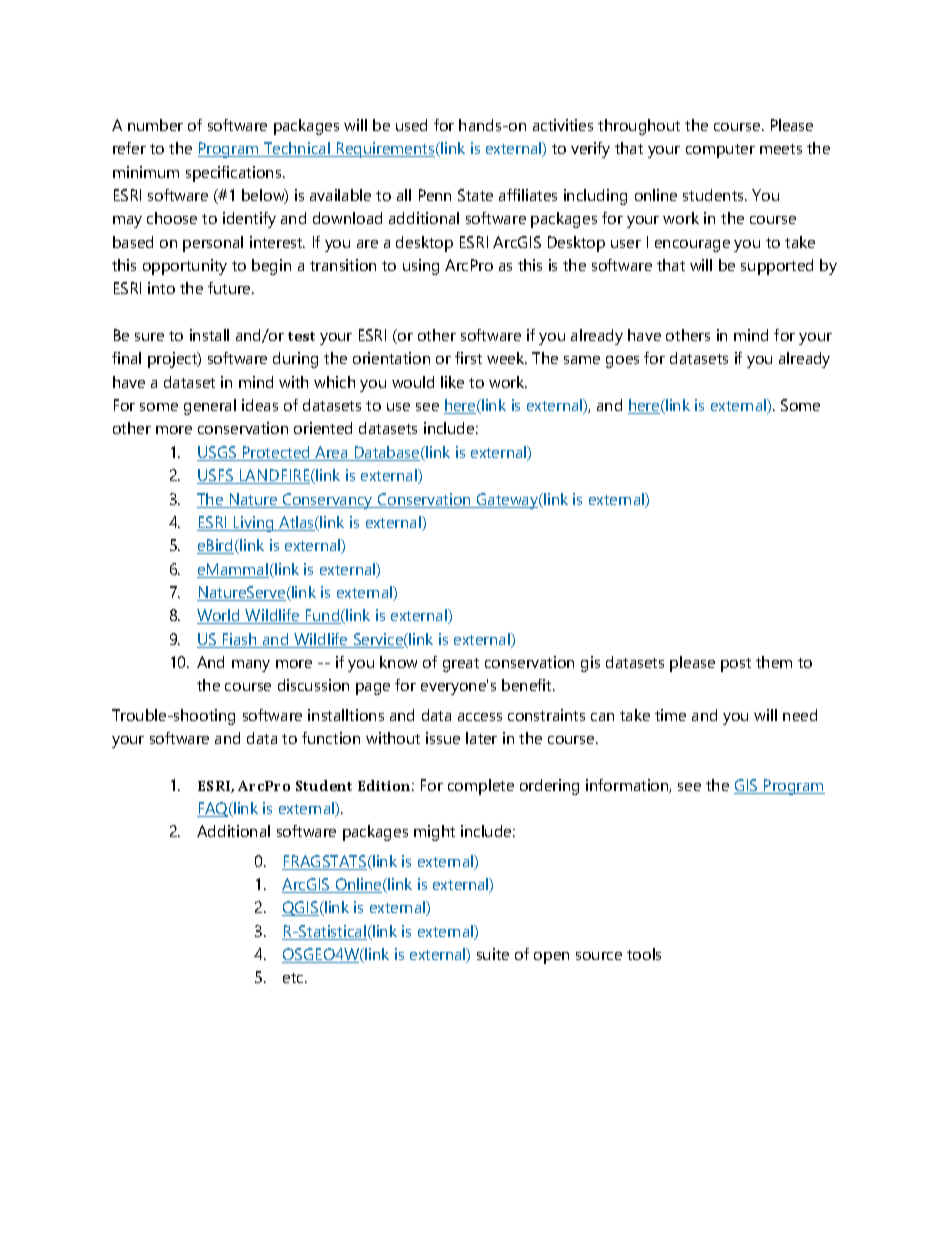 This document has height=1233, width=952. Describe the element at coordinates (736, 665) in the document. I see `post` at that location.
